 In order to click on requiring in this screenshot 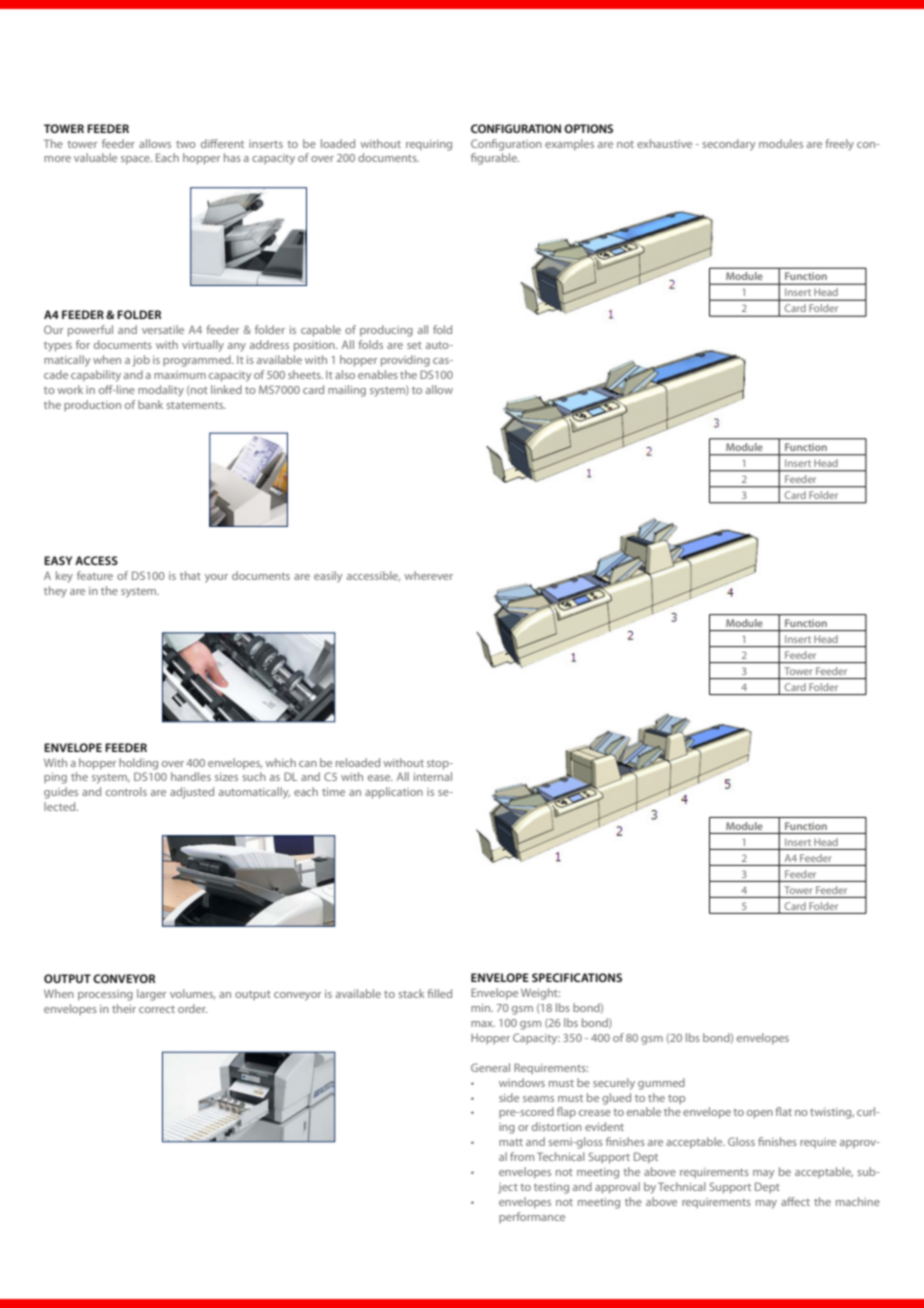, I will do `click(429, 145)`.
